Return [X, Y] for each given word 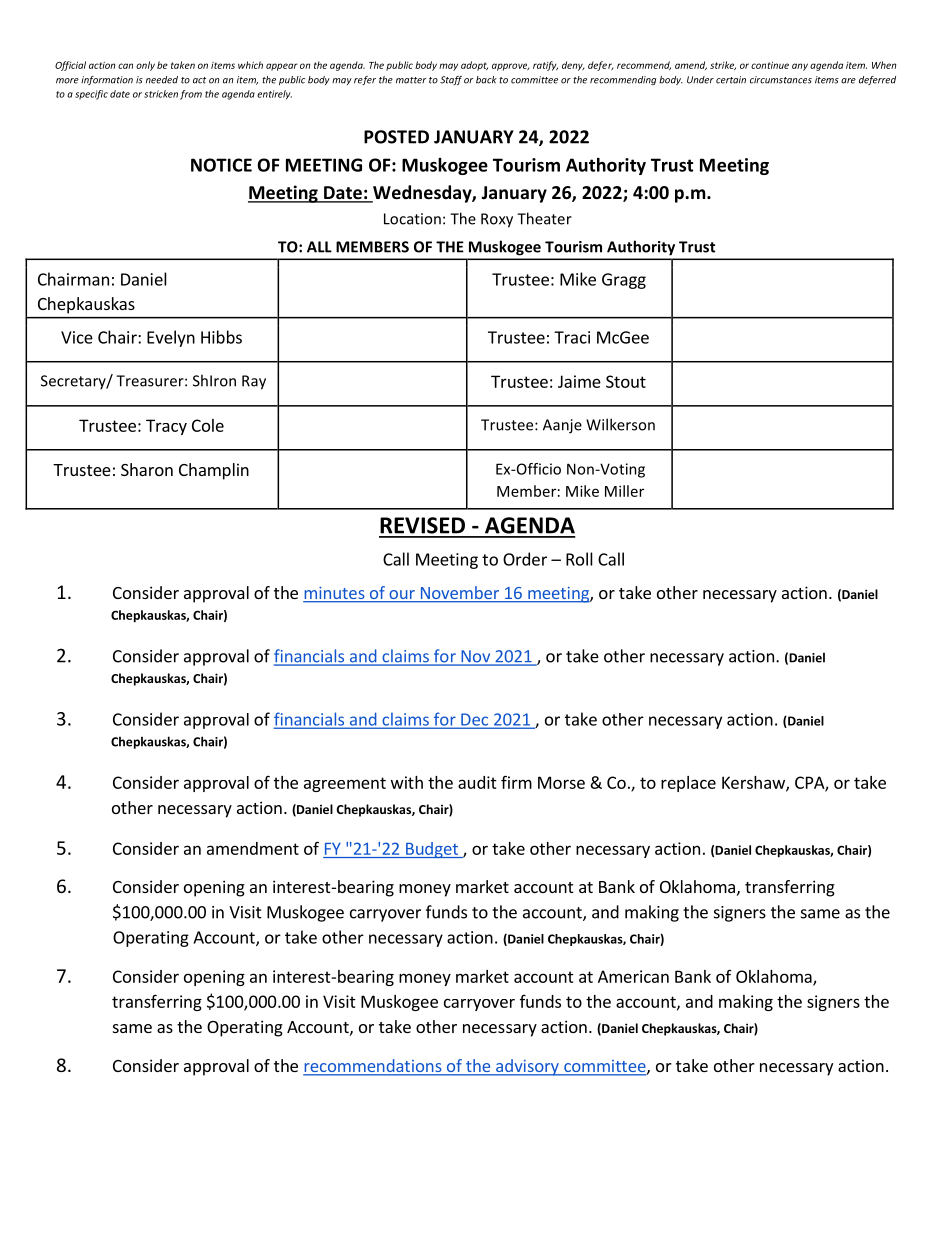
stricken [161, 94]
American [633, 976]
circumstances [781, 80]
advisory [527, 1067]
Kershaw [754, 783]
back [486, 80]
